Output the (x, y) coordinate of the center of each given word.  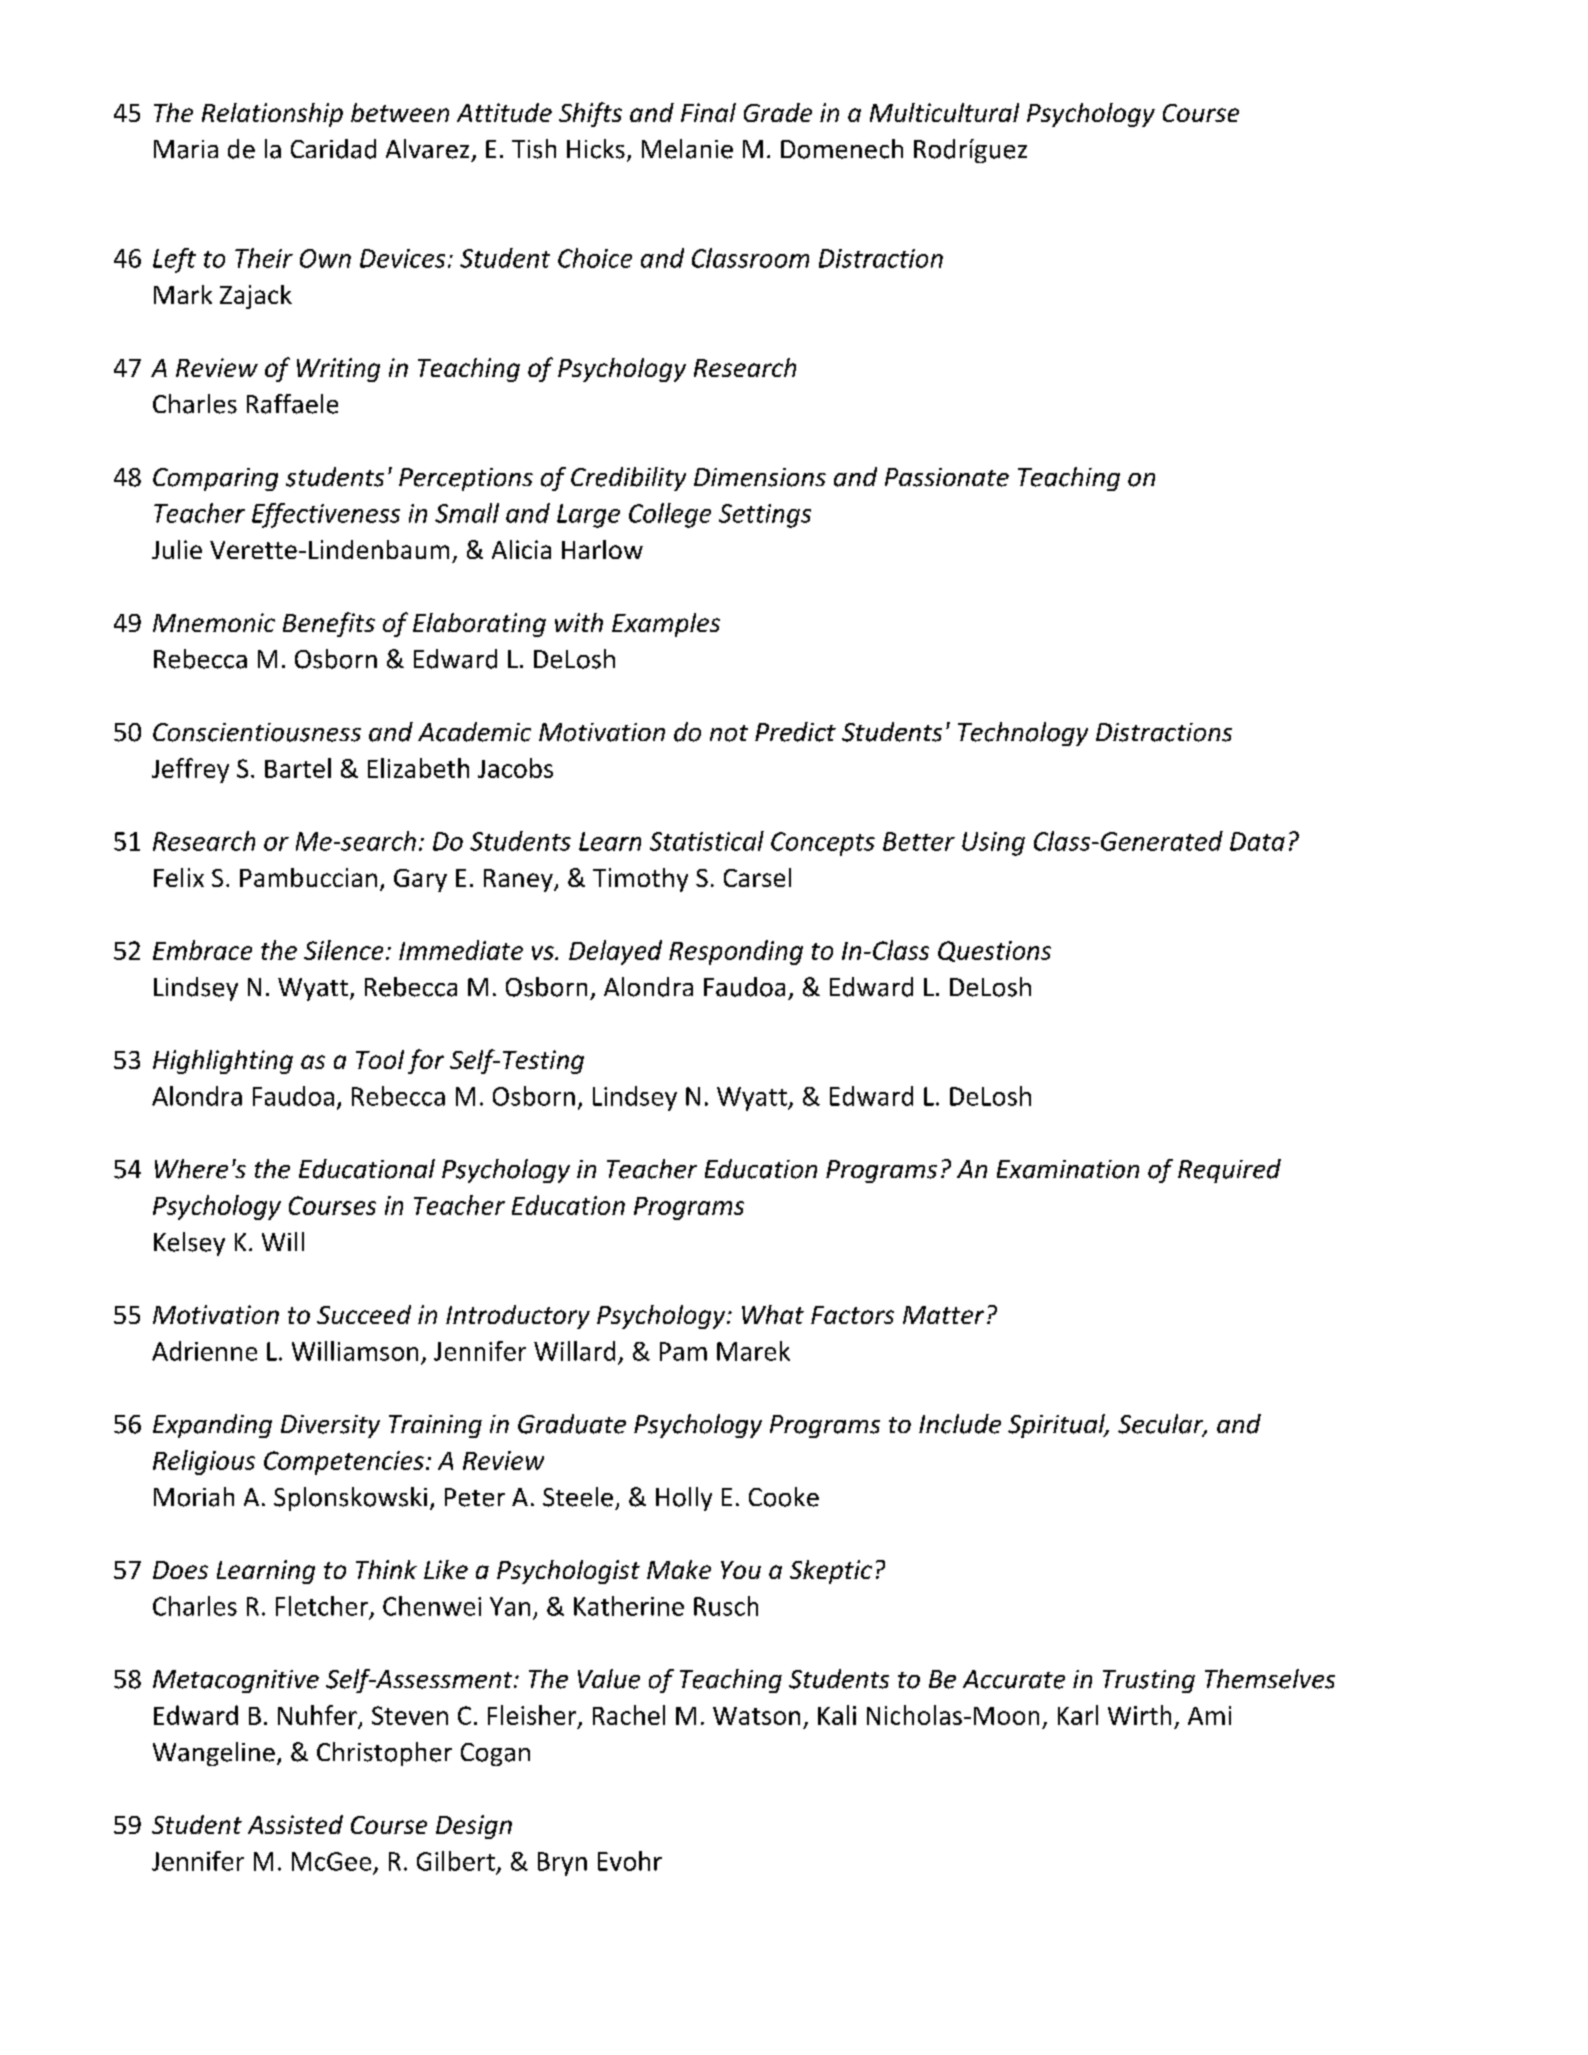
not (729, 733)
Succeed (364, 1314)
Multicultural (944, 112)
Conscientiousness (257, 732)
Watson (756, 1716)
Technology (1023, 734)
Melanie (687, 149)
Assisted (295, 1824)
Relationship (272, 115)
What (773, 1314)
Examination (1068, 1169)
